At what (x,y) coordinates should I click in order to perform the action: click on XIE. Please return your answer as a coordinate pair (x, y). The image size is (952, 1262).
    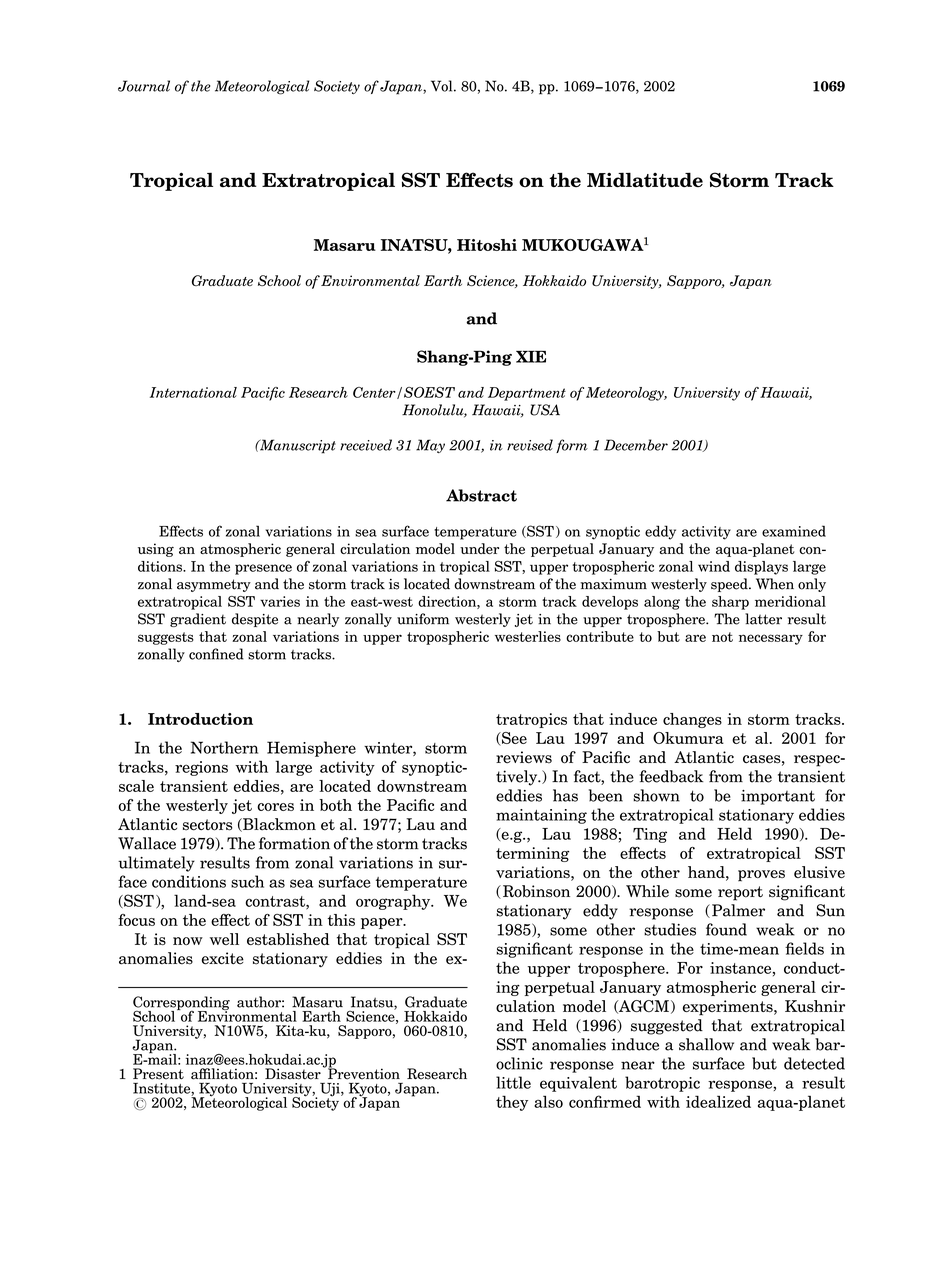
    Looking at the image, I should click on (531, 356).
